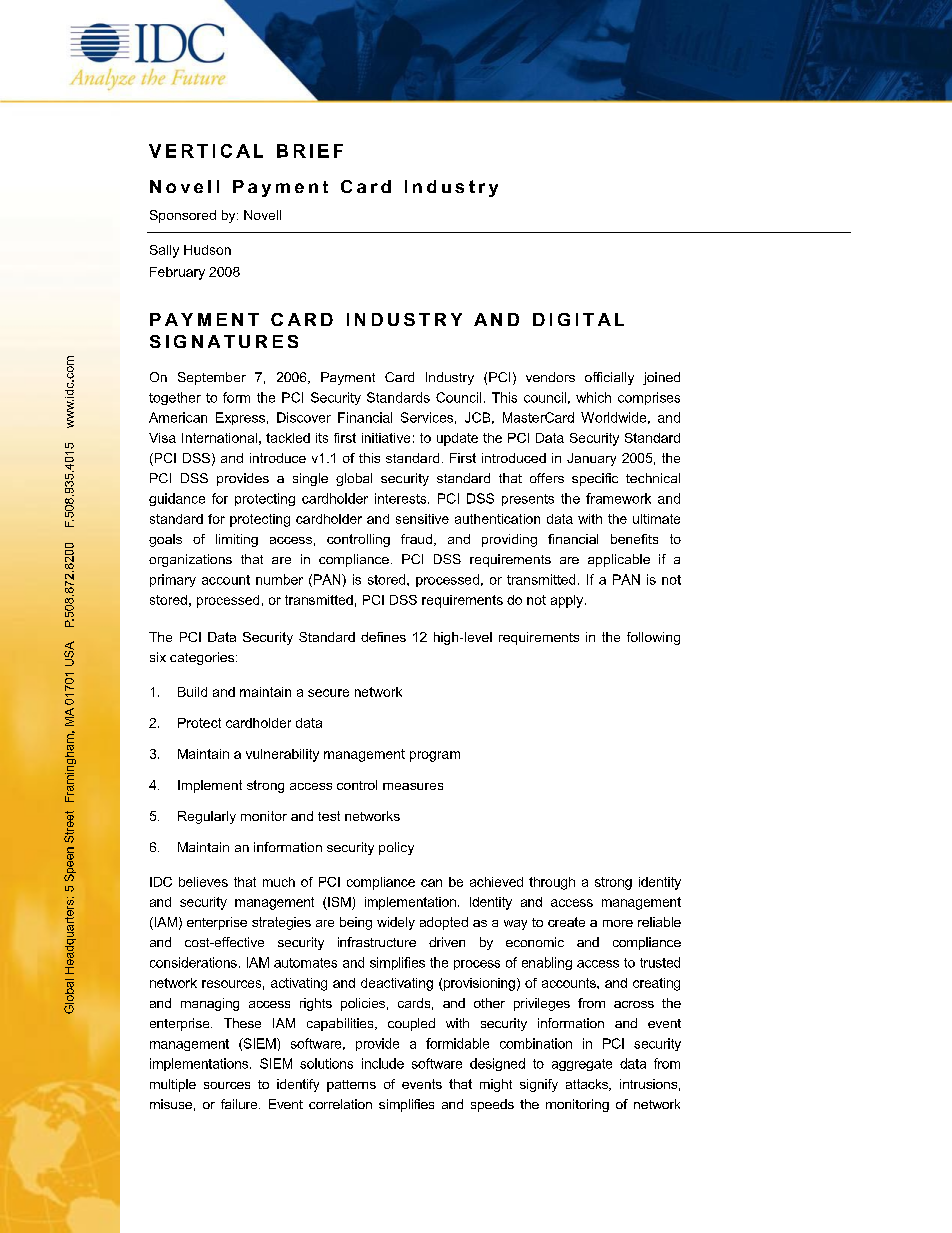 This screenshot has width=952, height=1233. I want to click on fraud, so click(416, 539).
